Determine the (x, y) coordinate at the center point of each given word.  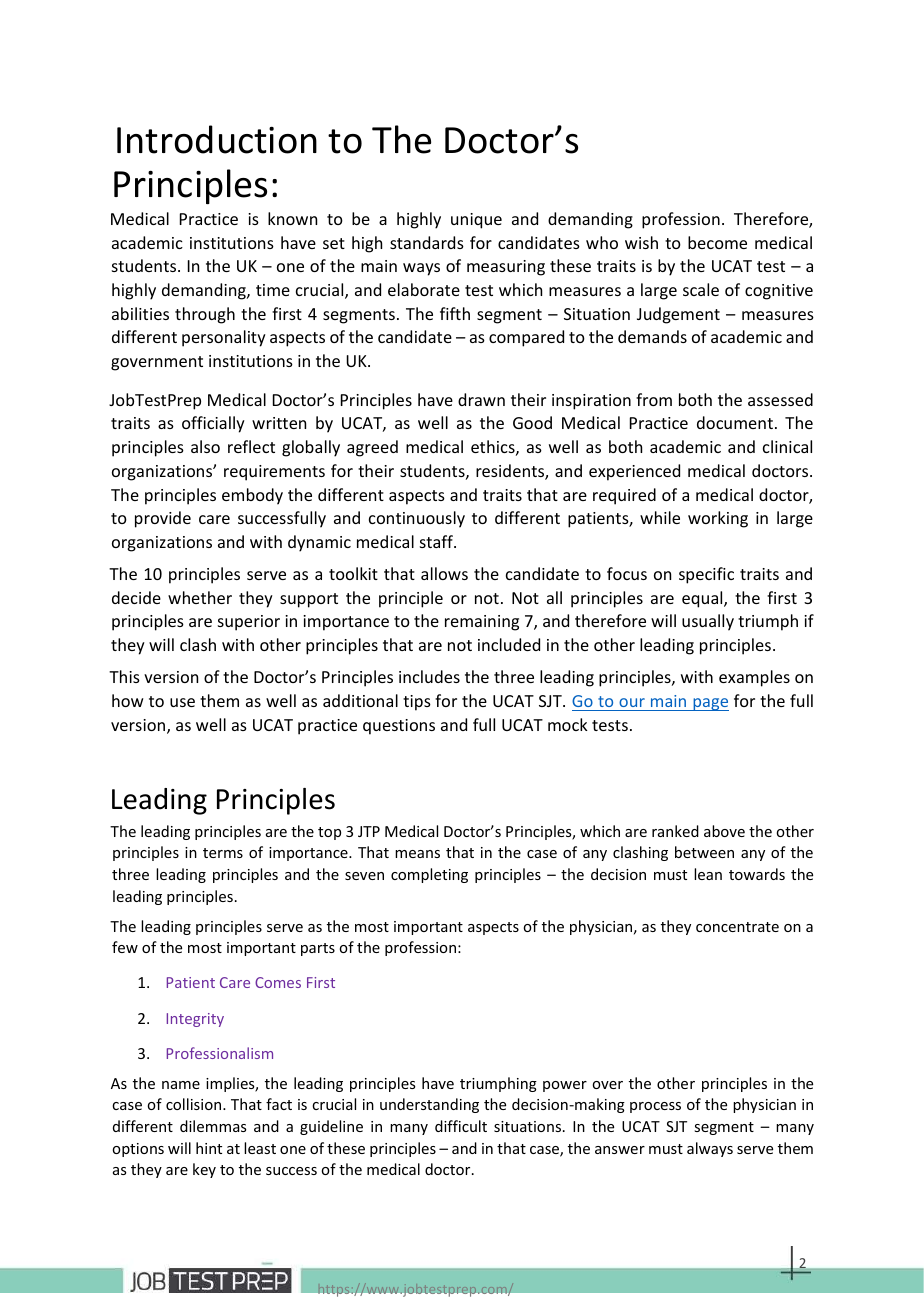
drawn (481, 399)
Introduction (217, 139)
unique (476, 221)
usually (708, 622)
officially (213, 424)
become (717, 242)
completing (429, 875)
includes (429, 676)
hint (209, 1148)
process (655, 1107)
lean (708, 874)
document (735, 422)
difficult (461, 1126)
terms (223, 853)
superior (249, 623)
